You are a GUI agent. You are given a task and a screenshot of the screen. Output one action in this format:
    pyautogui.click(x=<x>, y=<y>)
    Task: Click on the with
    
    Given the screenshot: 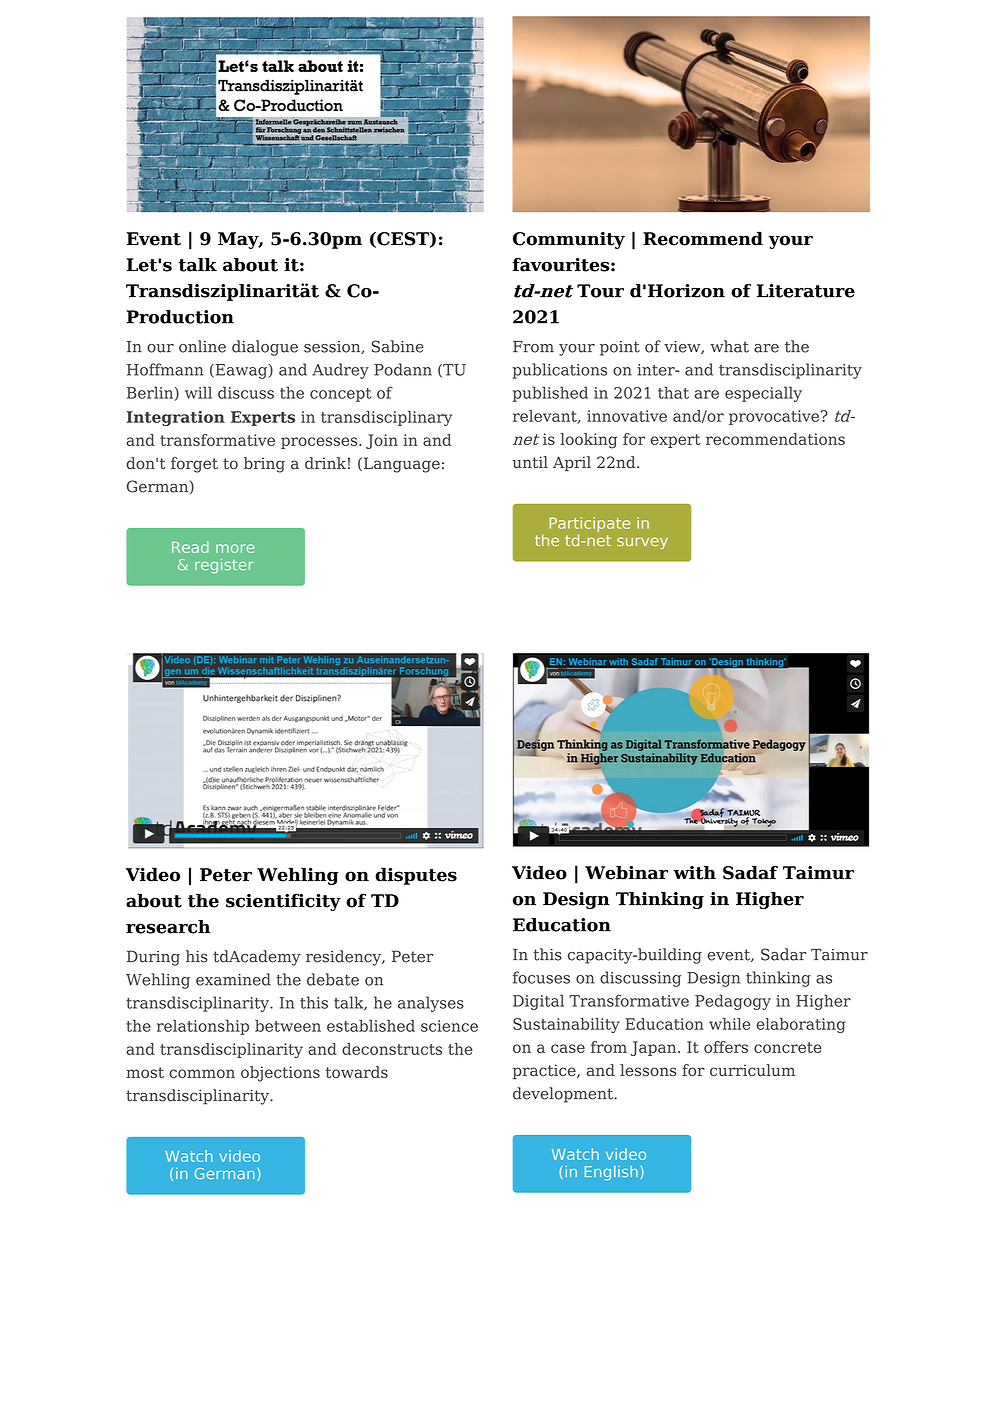 What is the action you would take?
    pyautogui.click(x=694, y=873)
